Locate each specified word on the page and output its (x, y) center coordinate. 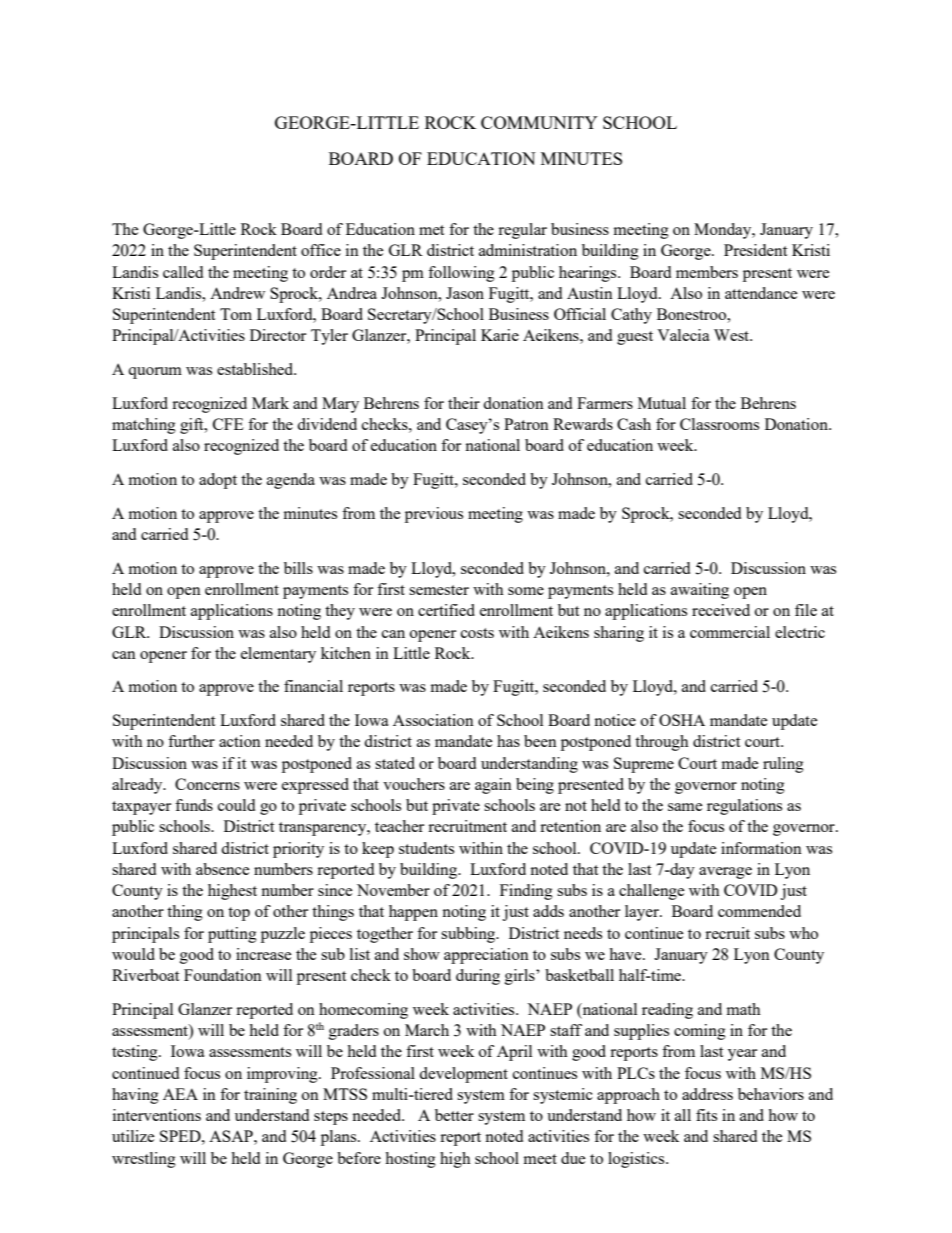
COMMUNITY (539, 122)
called (183, 272)
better (454, 1115)
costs (477, 633)
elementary (278, 655)
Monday (724, 231)
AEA (180, 1094)
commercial (730, 632)
